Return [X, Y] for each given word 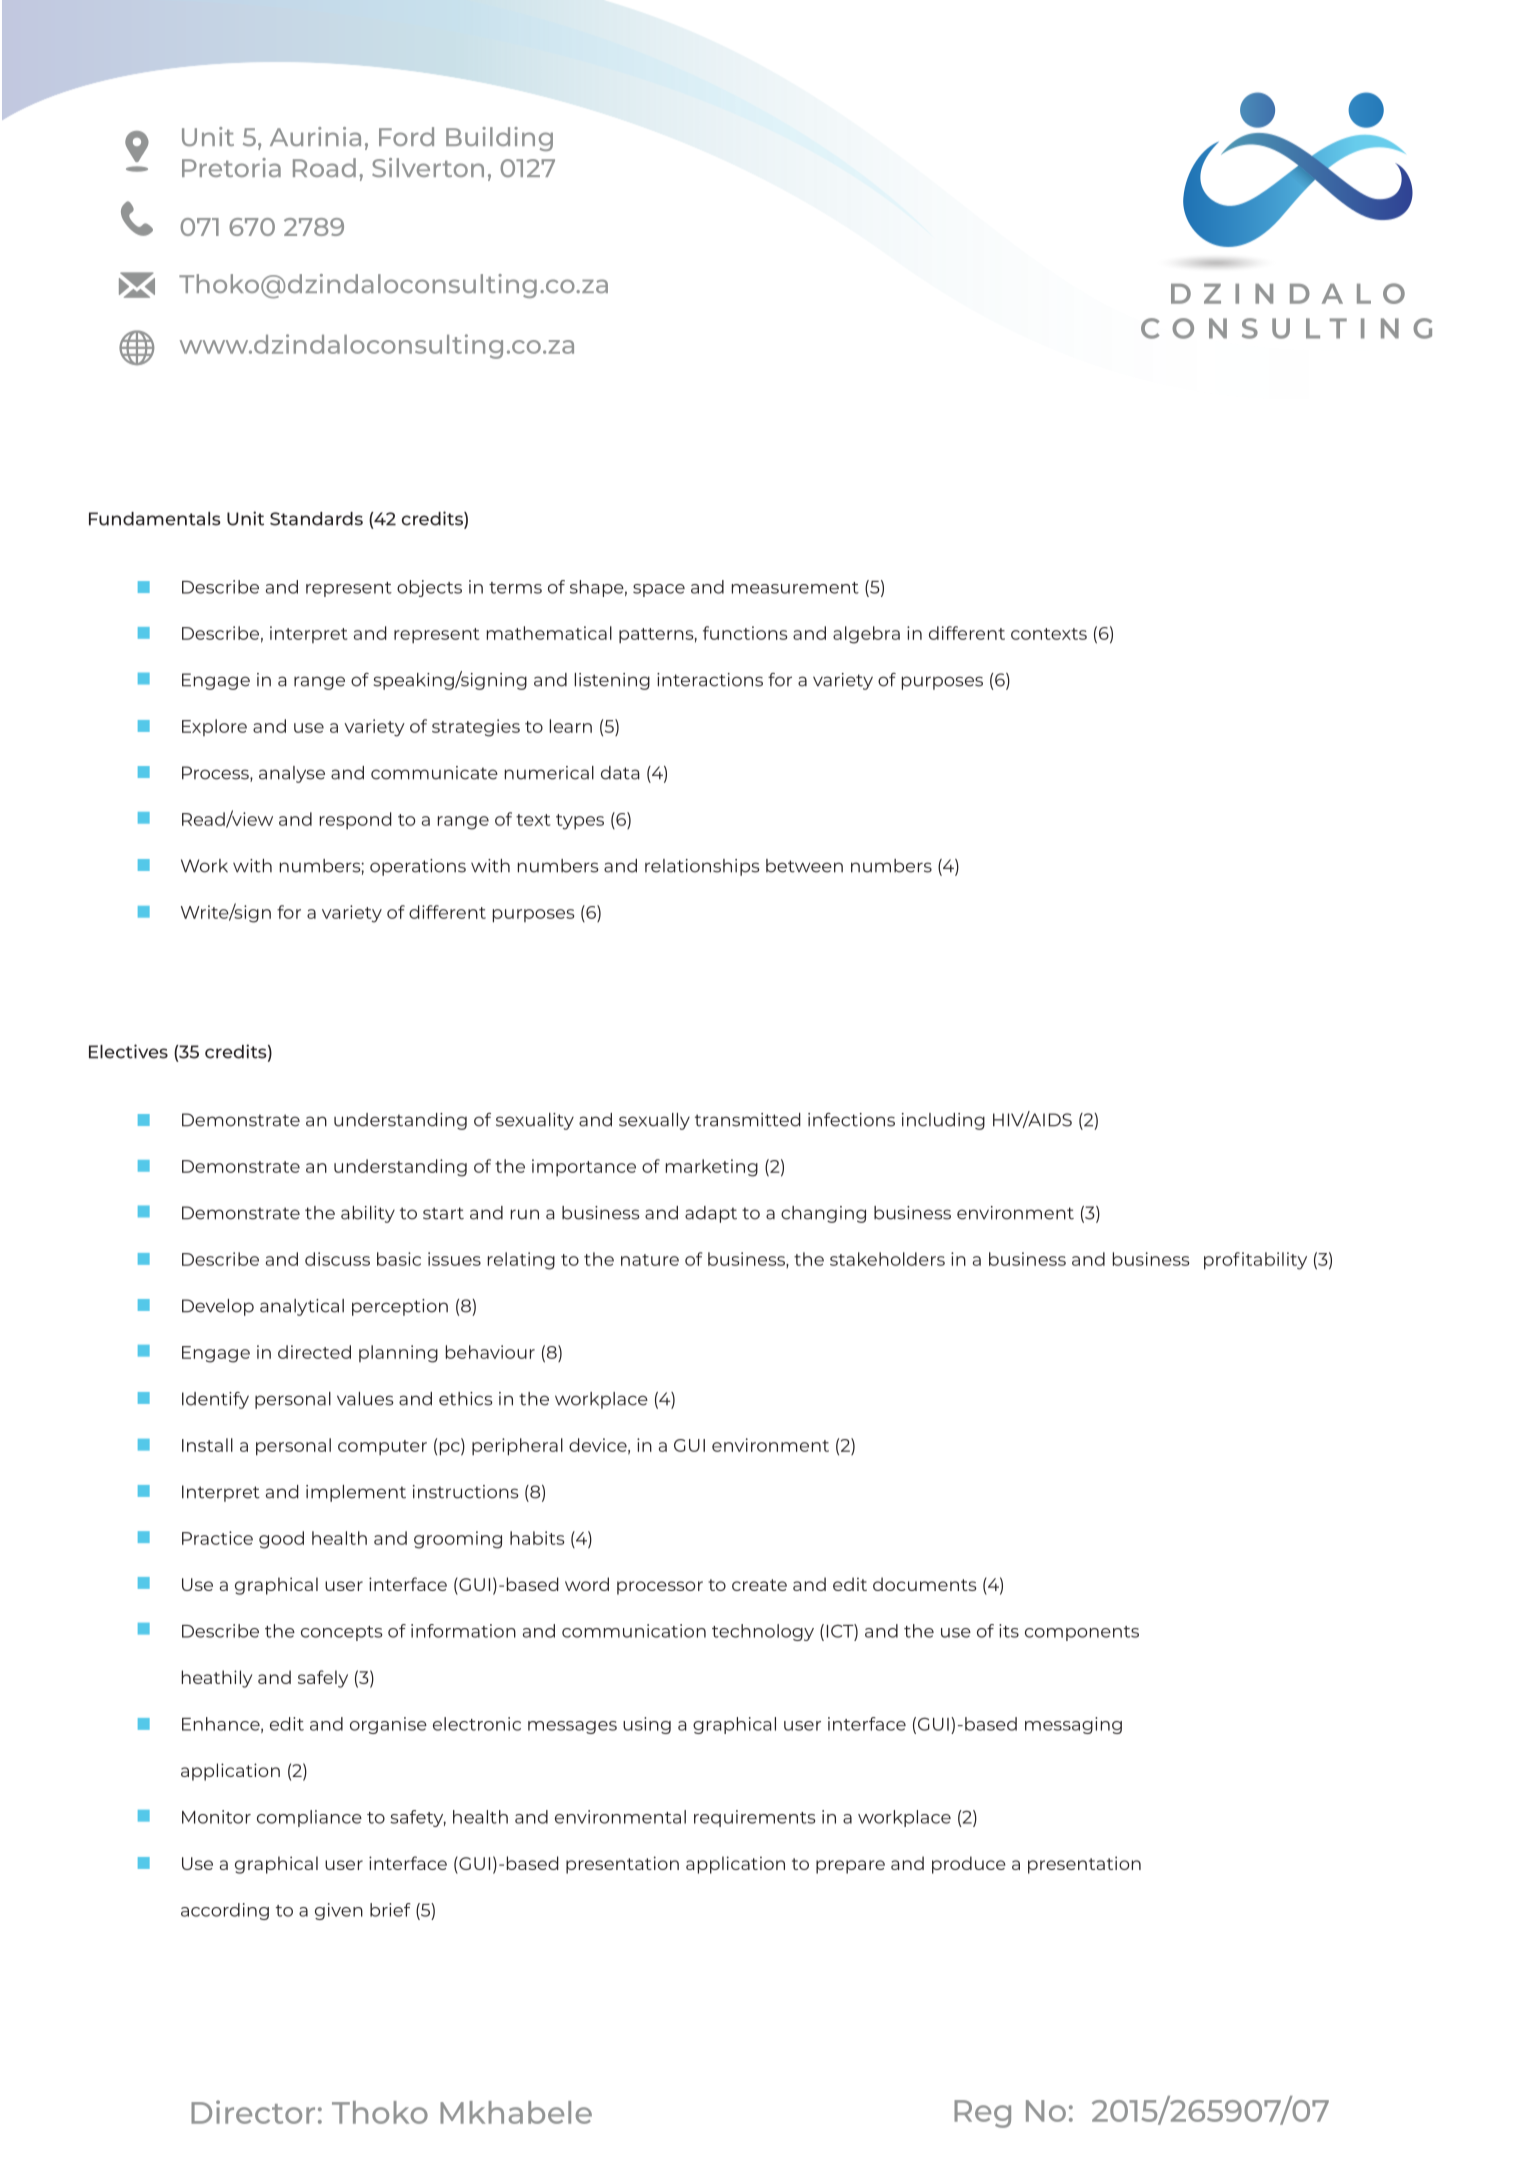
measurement [795, 588]
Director [253, 2112]
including [943, 1121]
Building [499, 139]
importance [584, 1167]
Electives [128, 1051]
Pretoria [231, 167]
